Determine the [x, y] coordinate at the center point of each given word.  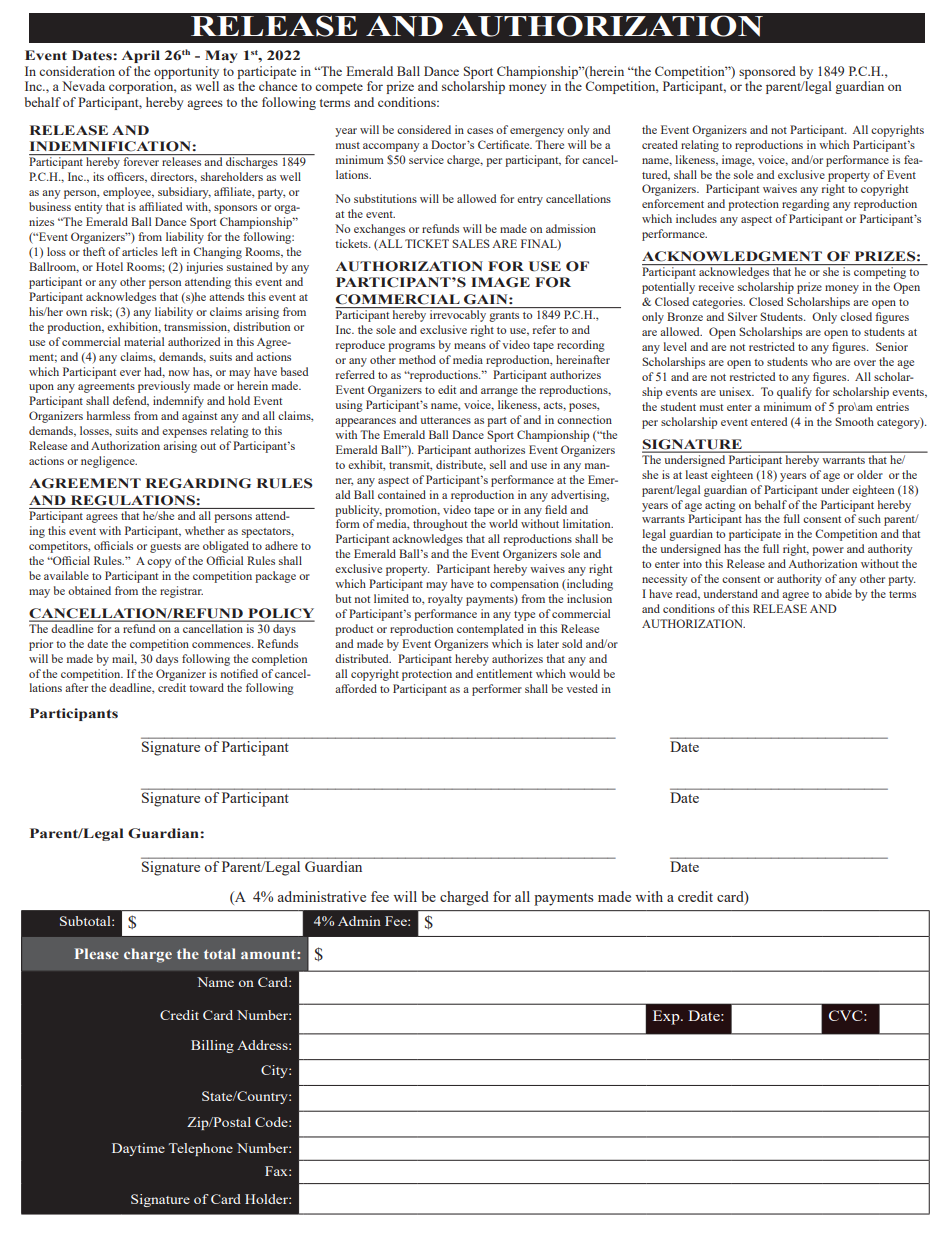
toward [206, 687]
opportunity [186, 72]
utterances [445, 420]
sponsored [767, 72]
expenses [184, 433]
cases [480, 131]
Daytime [138, 1149]
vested [582, 688]
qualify [794, 393]
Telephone [200, 1149]
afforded [356, 688]
